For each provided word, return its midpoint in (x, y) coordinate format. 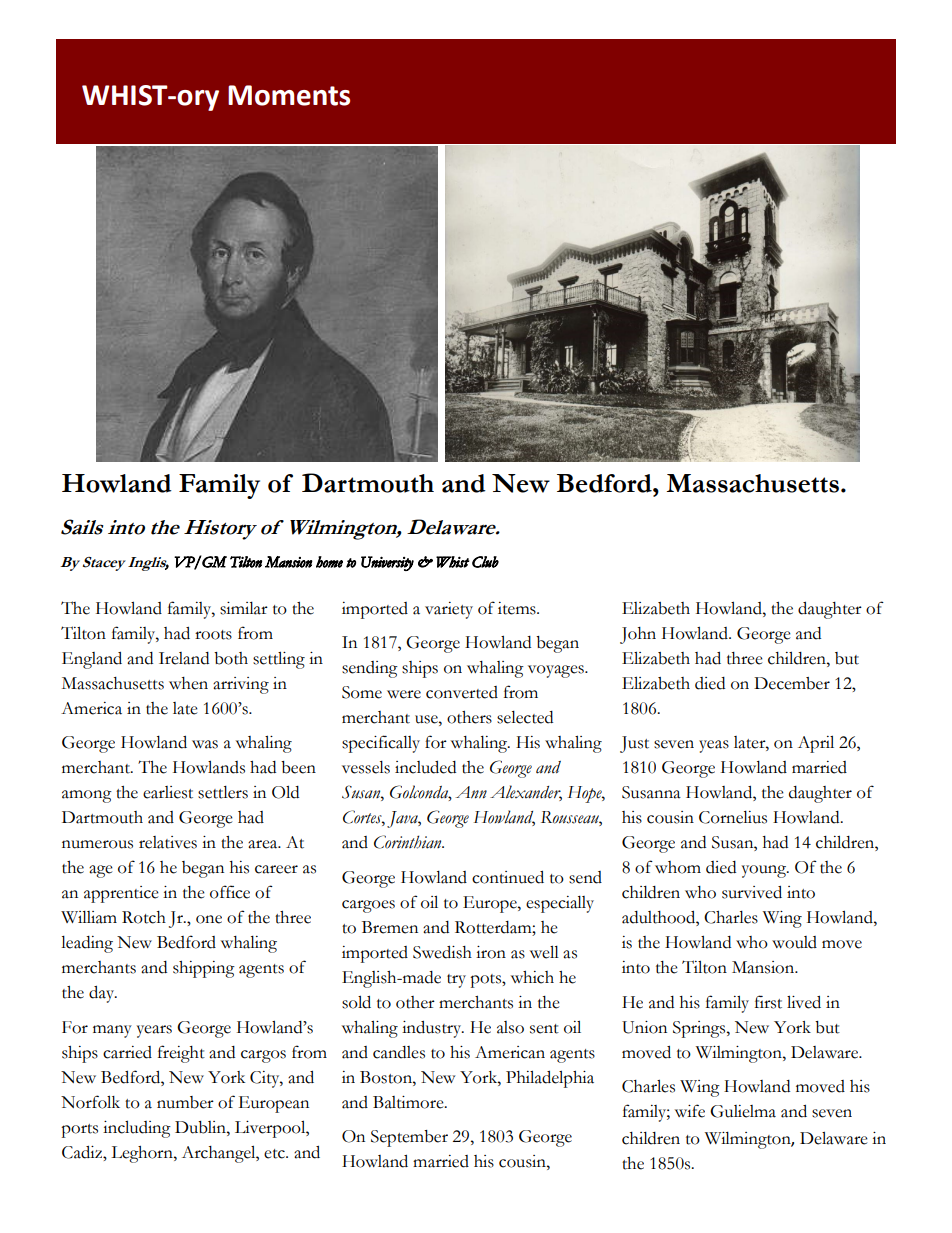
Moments (289, 95)
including (137, 1129)
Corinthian (409, 842)
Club (485, 562)
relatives (168, 842)
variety (449, 610)
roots (213, 635)
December (792, 683)
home (329, 562)
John (638, 635)
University (387, 563)
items (518, 608)
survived (752, 892)
